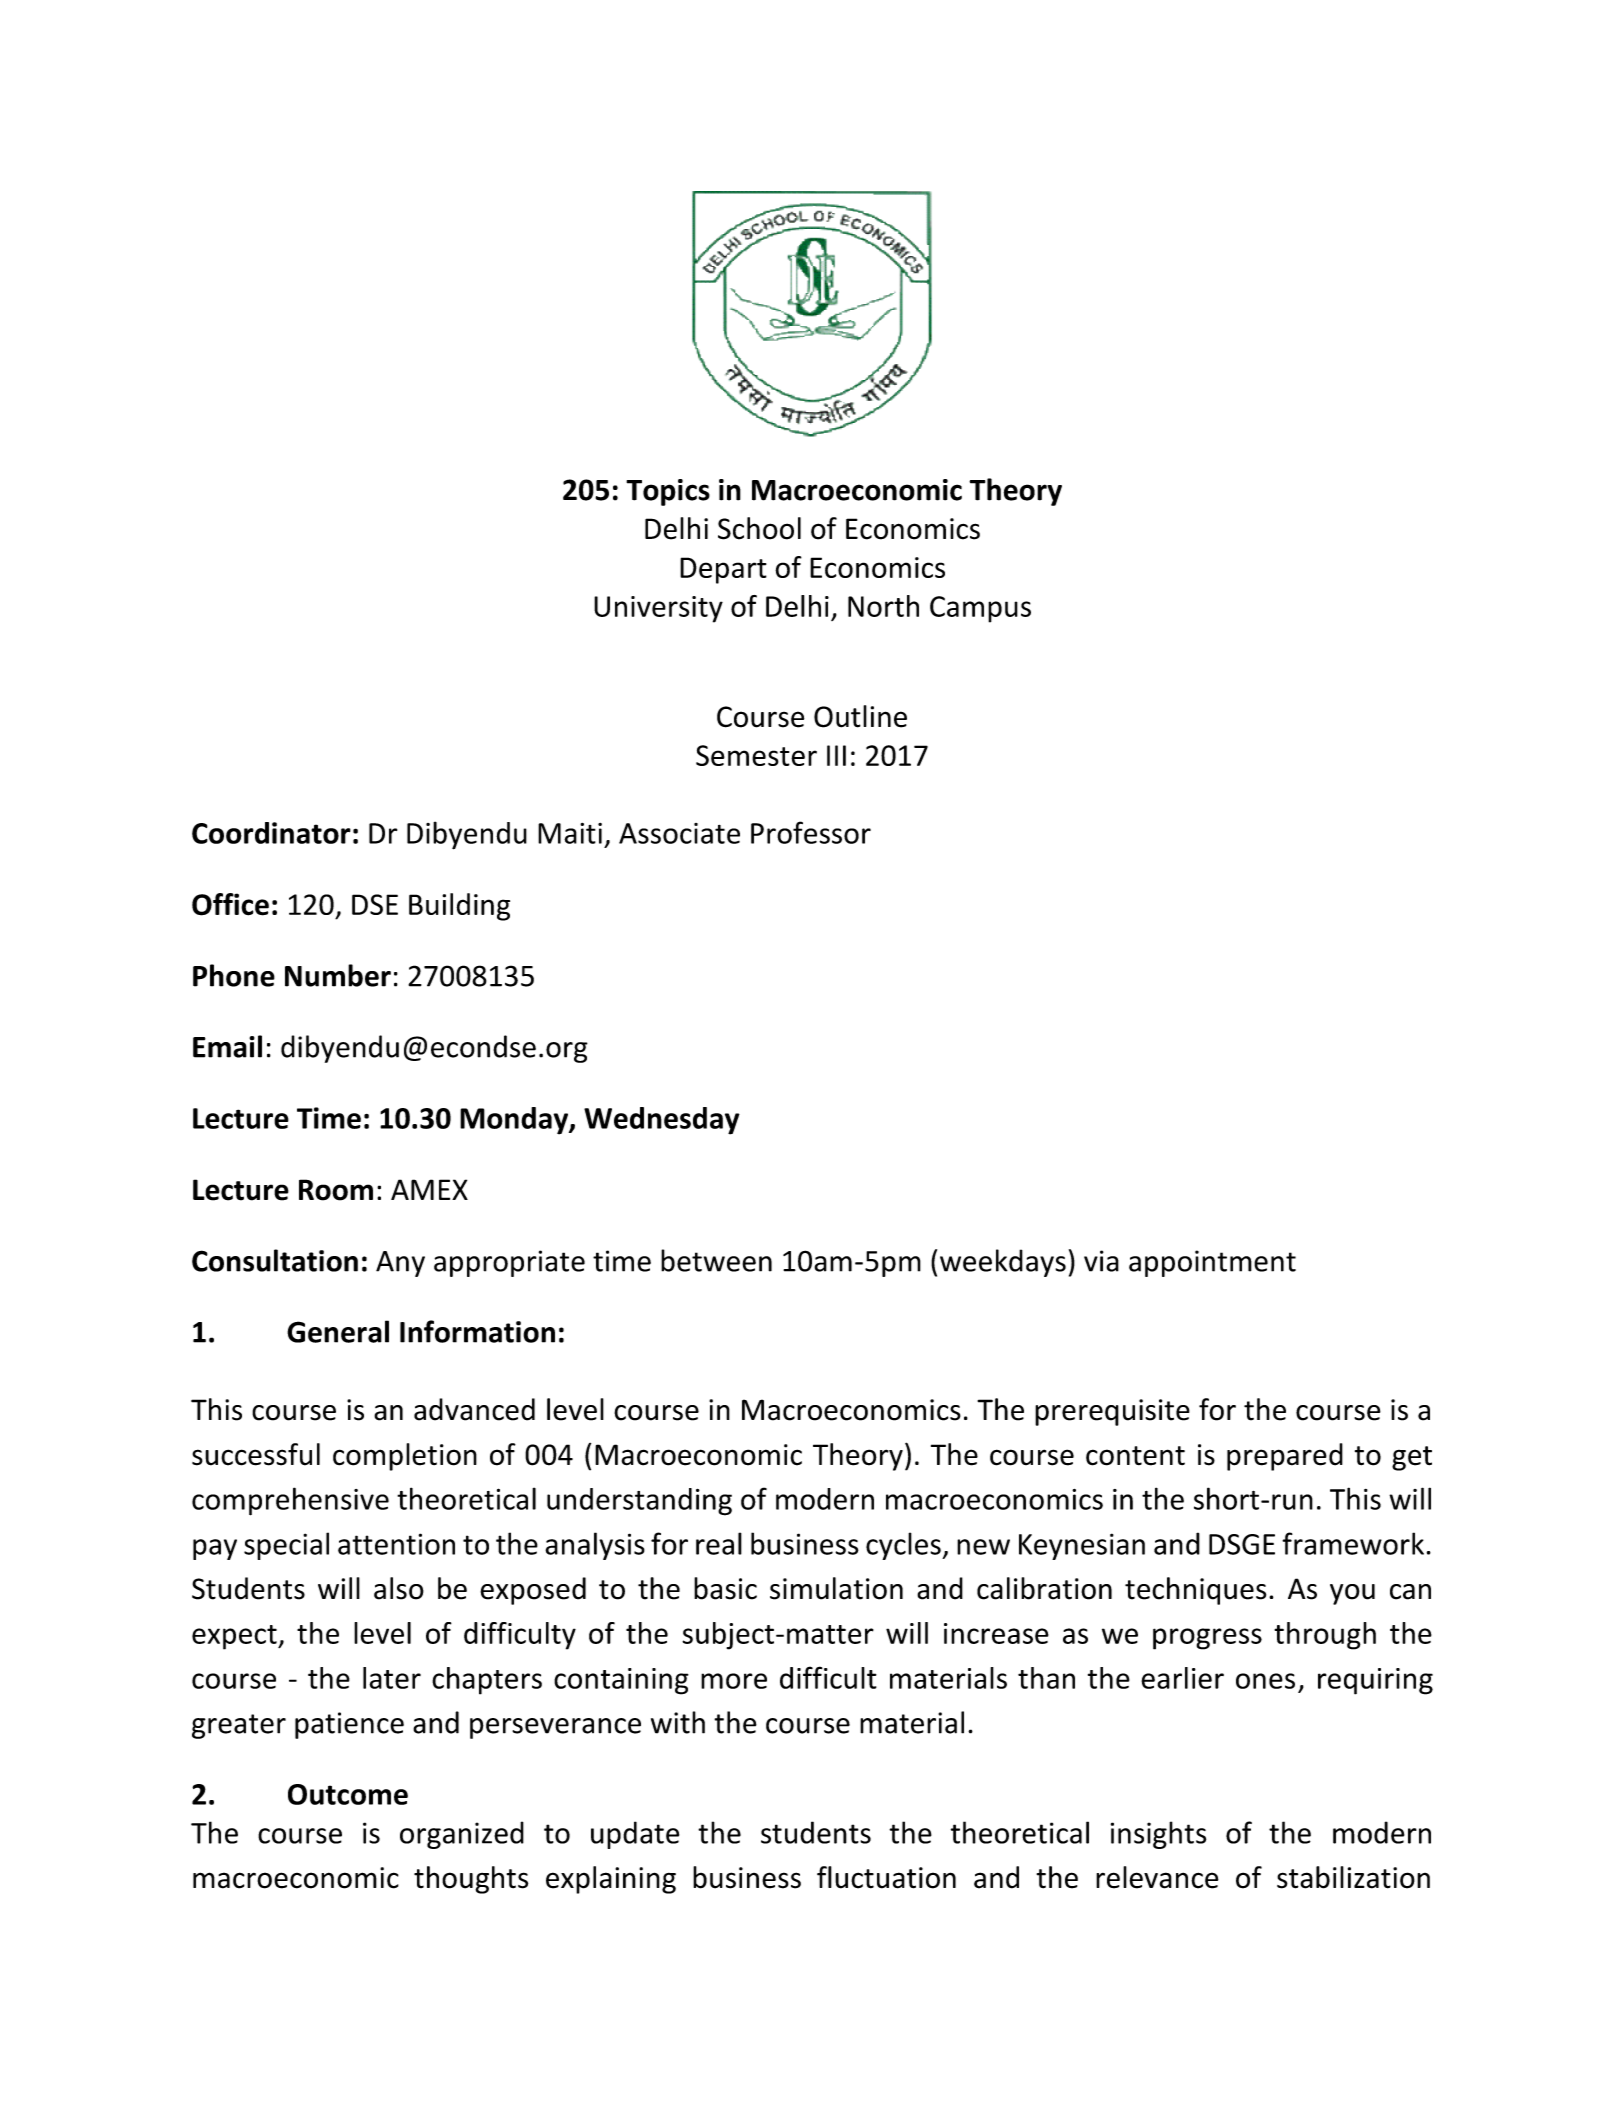  Describe the element at coordinates (668, 492) in the screenshot. I see `Topics` at that location.
